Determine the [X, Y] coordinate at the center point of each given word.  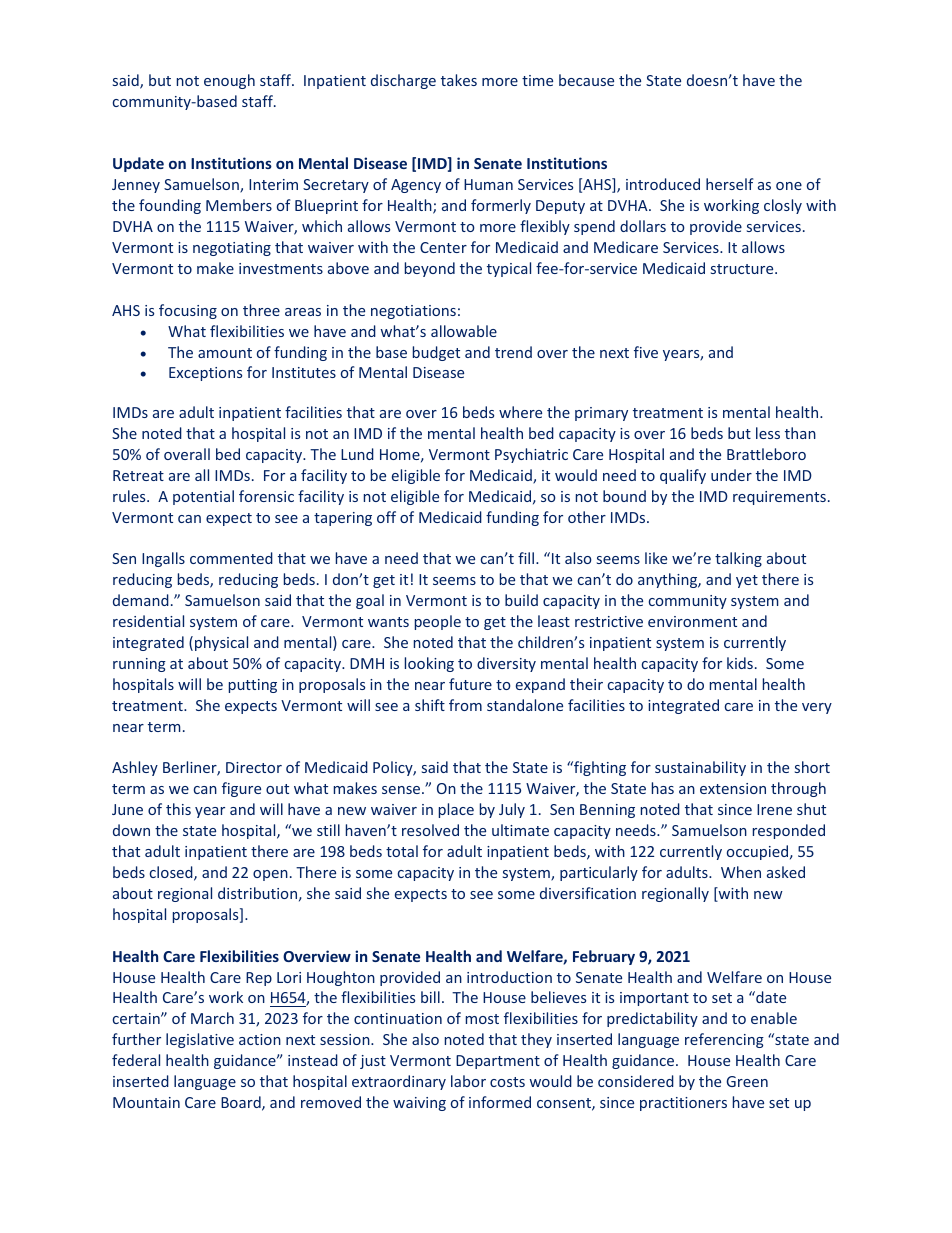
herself [730, 184]
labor [468, 1081]
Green [747, 1081]
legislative [200, 1040]
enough [229, 81]
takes [459, 80]
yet [747, 581]
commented [231, 558]
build [521, 600]
